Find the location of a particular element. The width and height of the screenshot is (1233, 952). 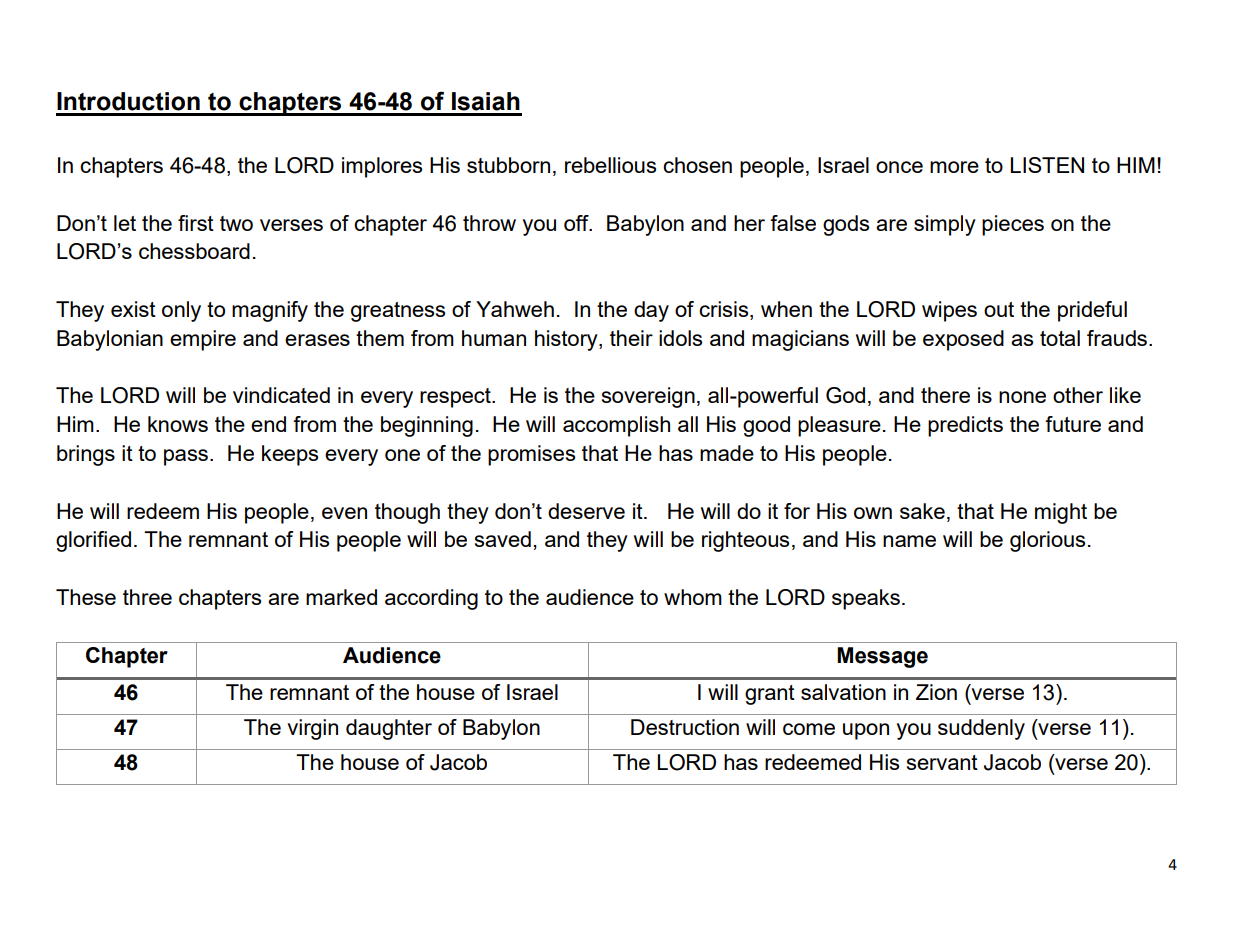

promises is located at coordinates (531, 455).
